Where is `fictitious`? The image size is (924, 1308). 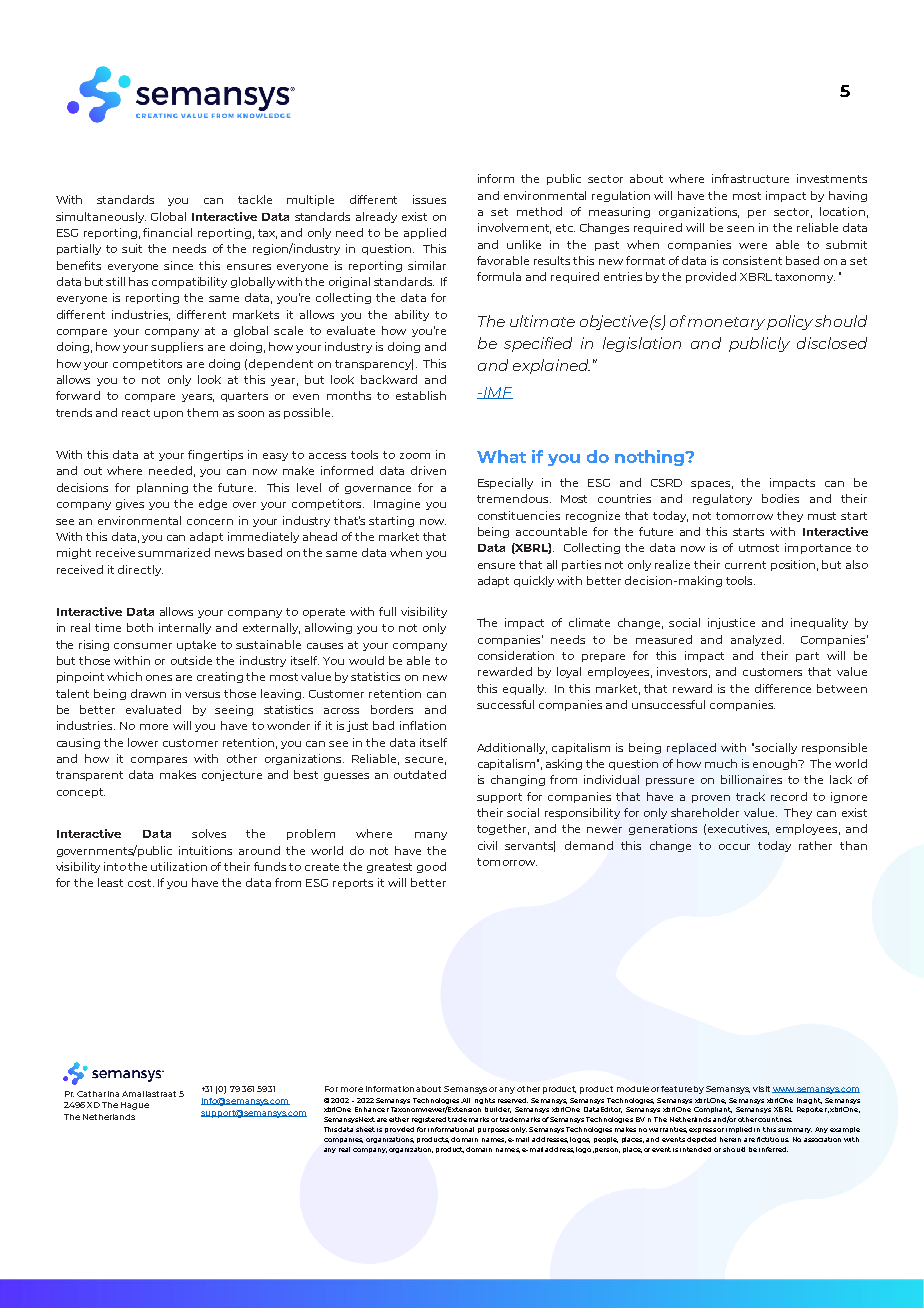 fictitious is located at coordinates (773, 1139).
